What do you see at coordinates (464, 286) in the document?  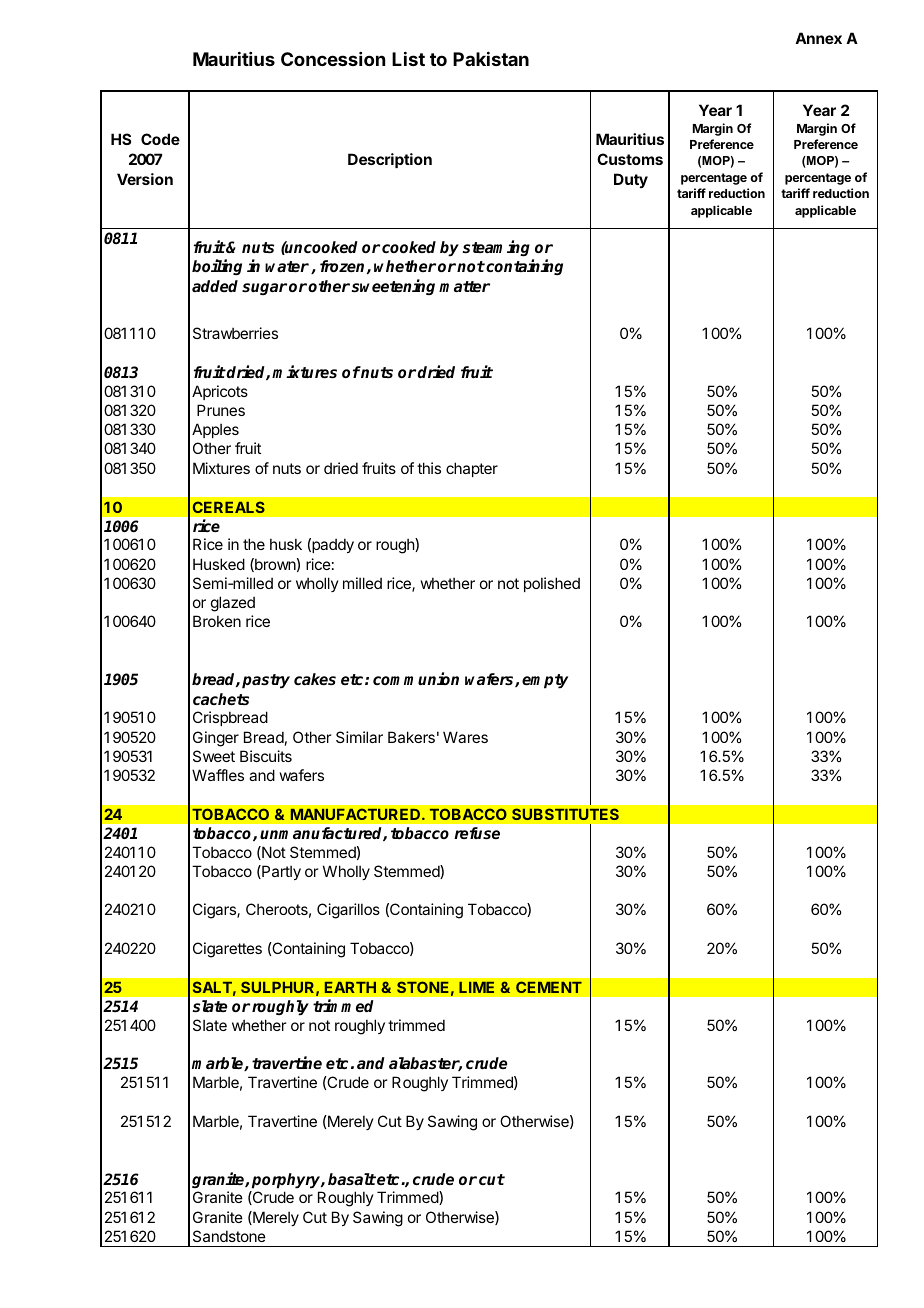 I see `matter` at bounding box center [464, 286].
